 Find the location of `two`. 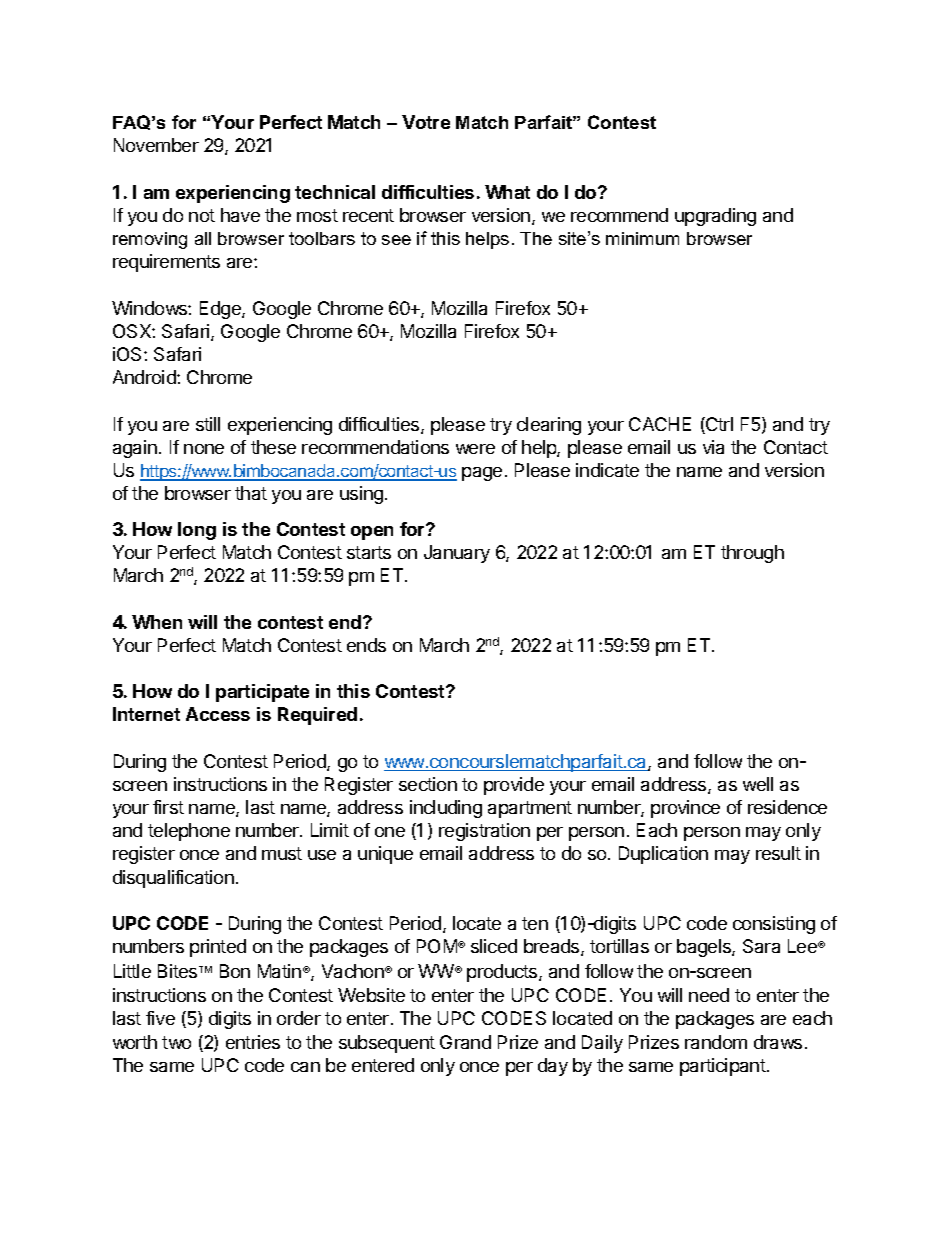

two is located at coordinates (176, 1042).
